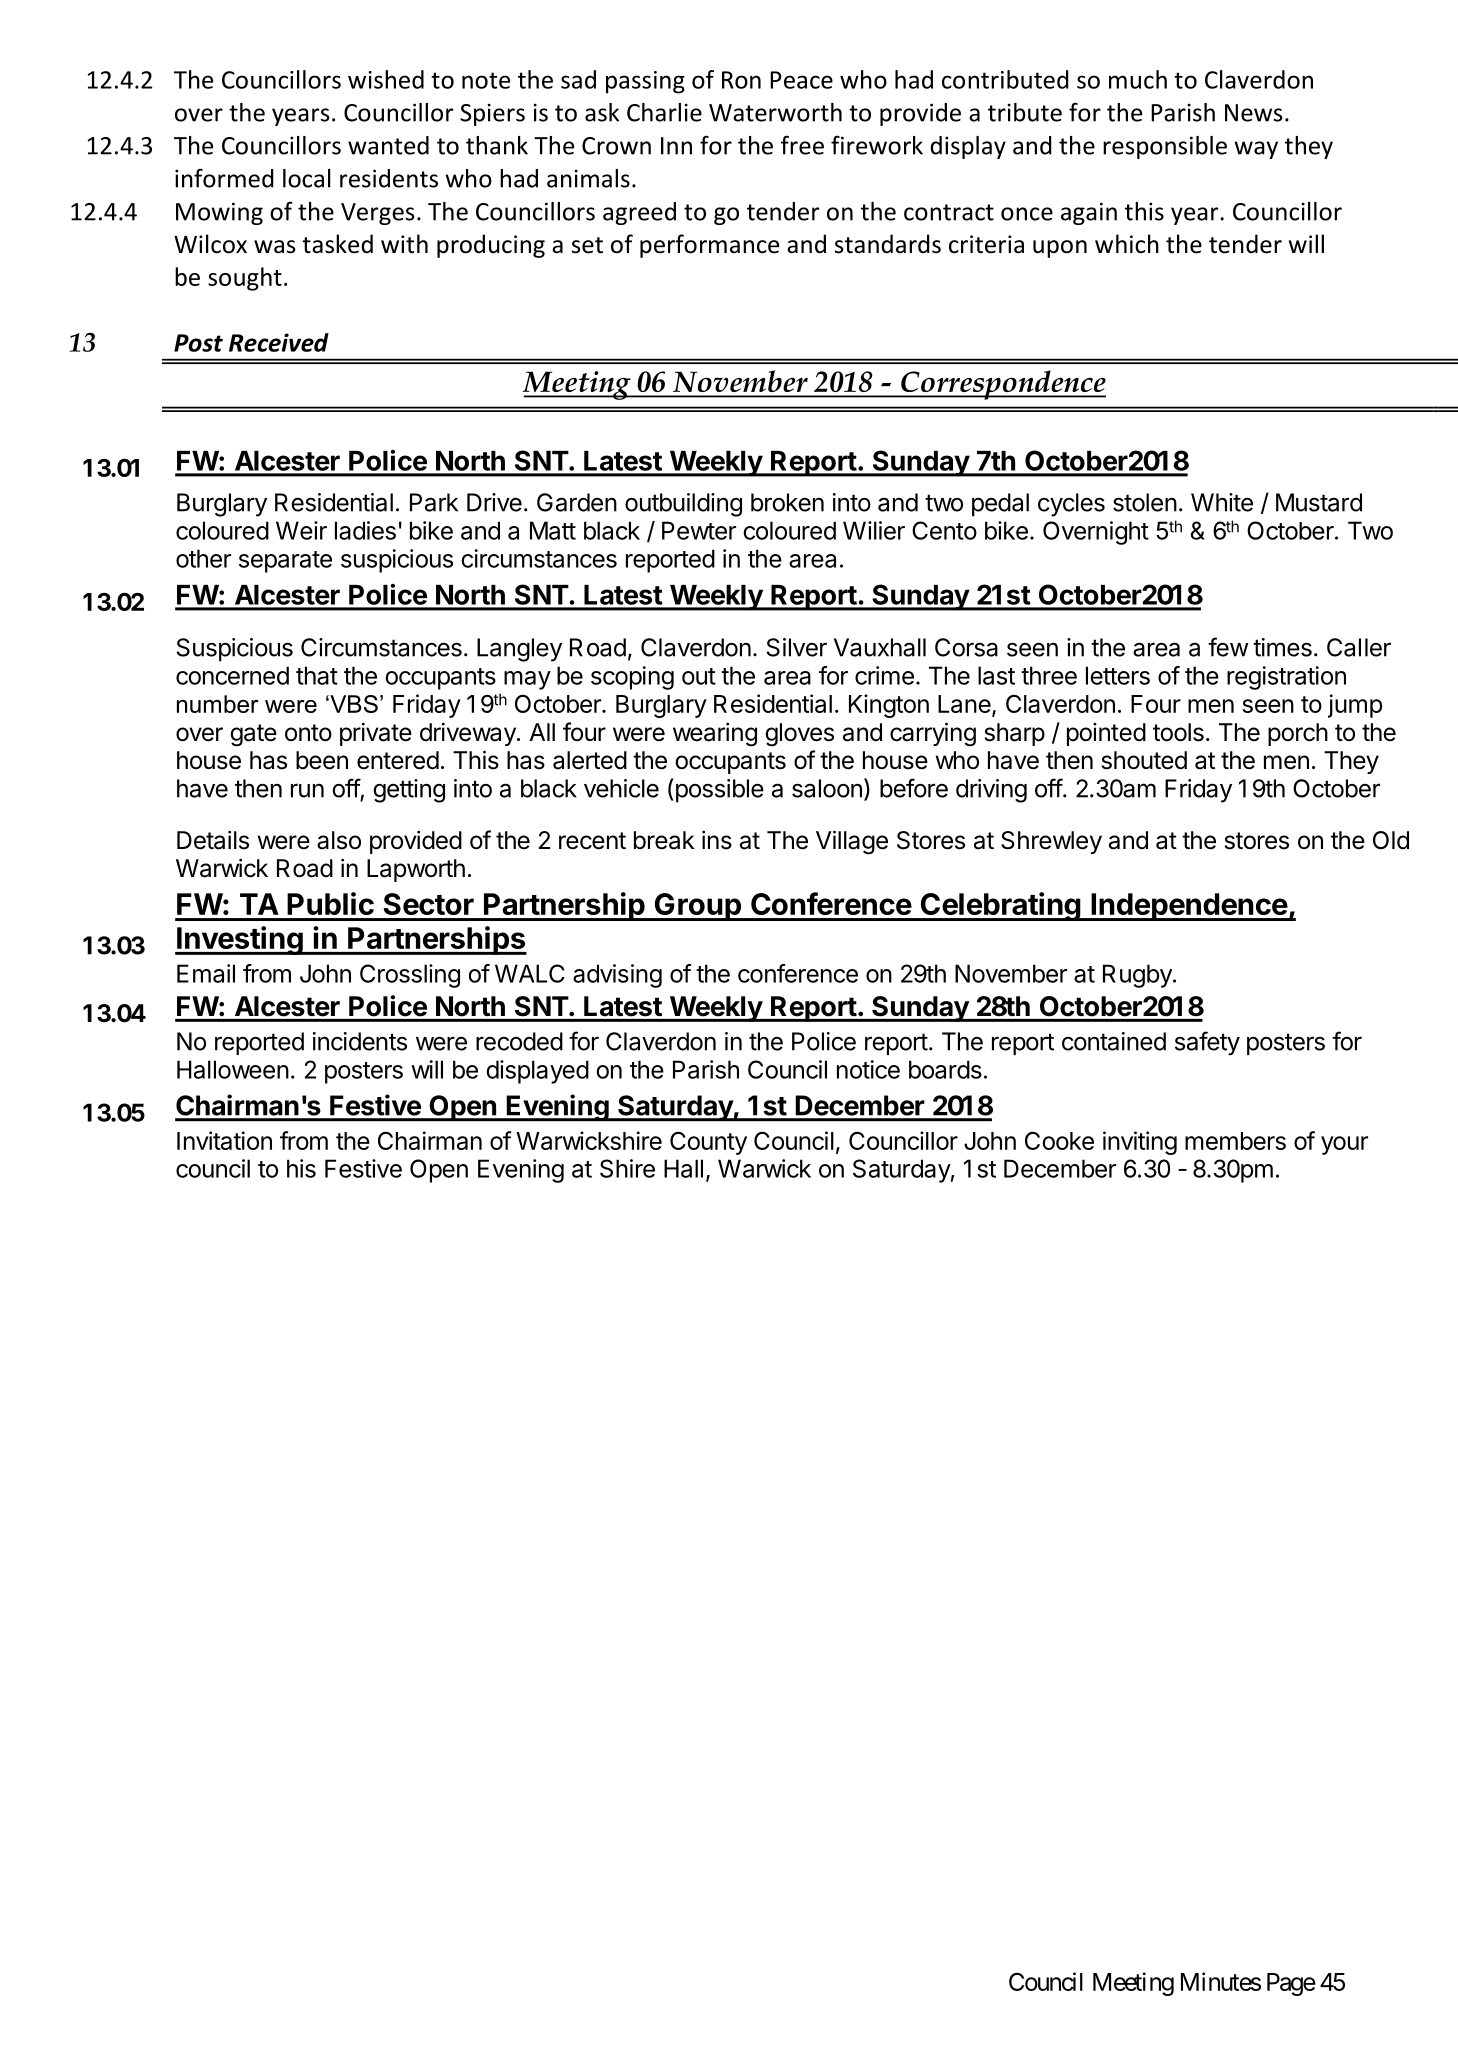 The height and width of the image is (2061, 1458). Describe the element at coordinates (307, 790) in the image. I see `run` at that location.
